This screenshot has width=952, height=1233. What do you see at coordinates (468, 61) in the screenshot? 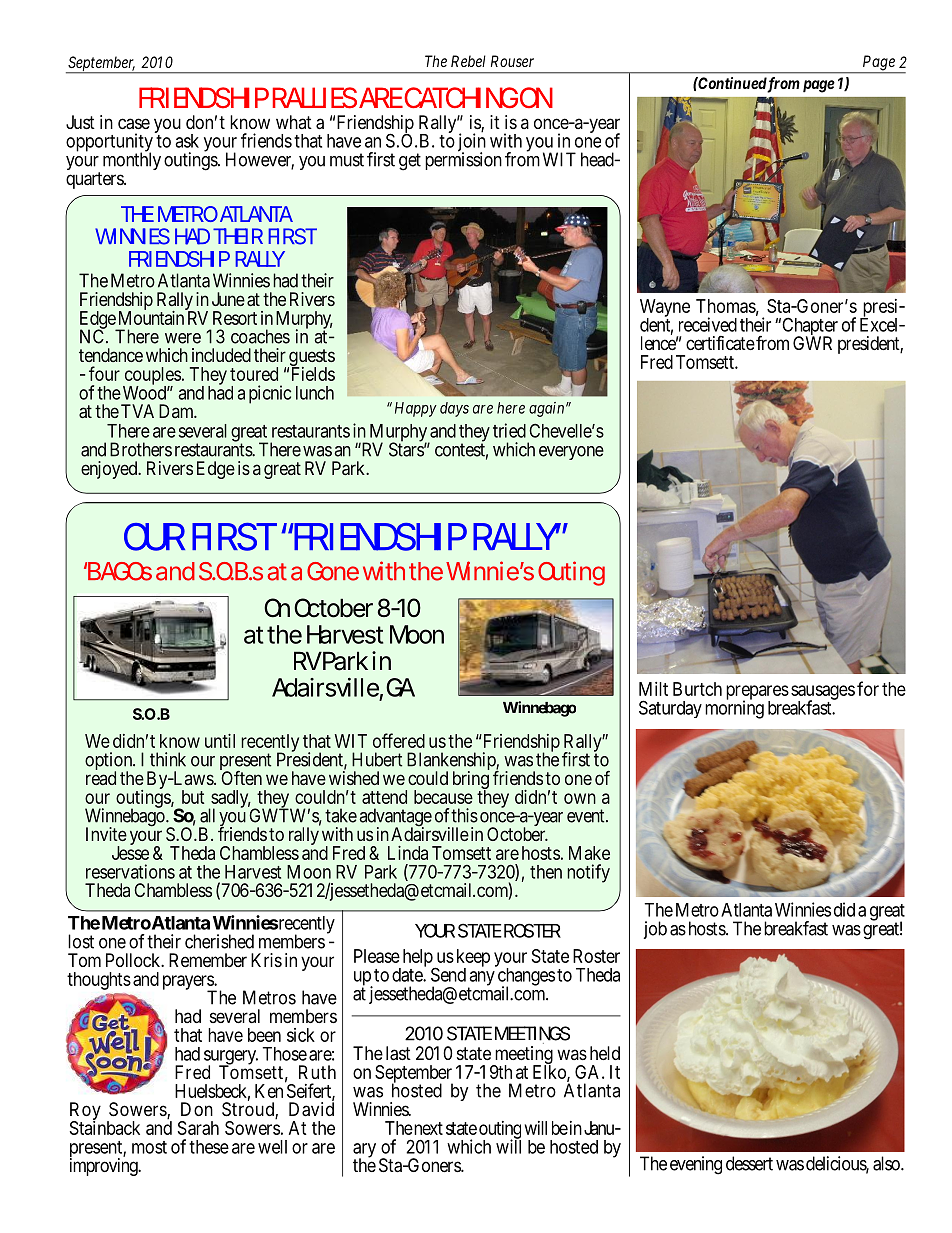
I see `Rebel` at bounding box center [468, 61].
